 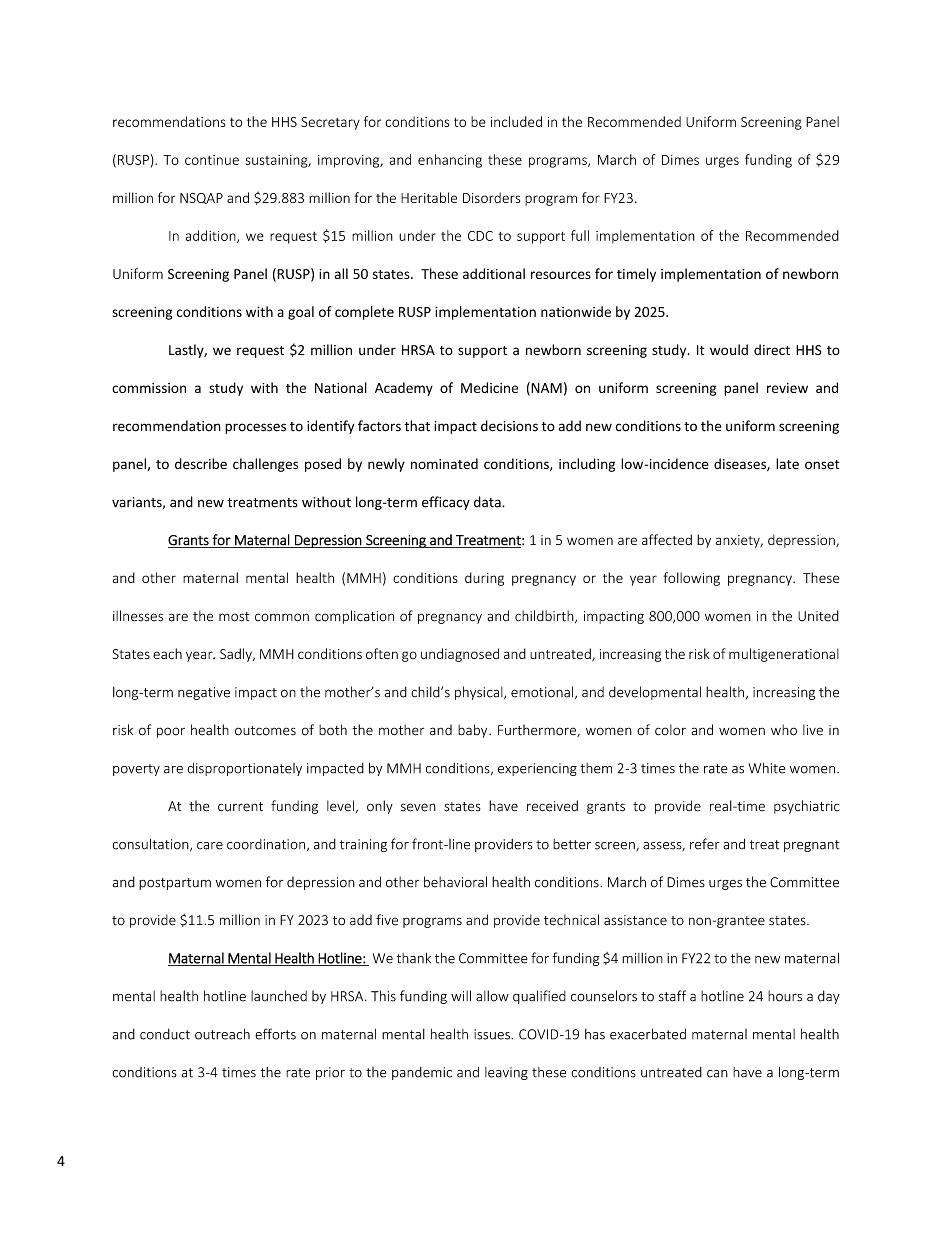 What do you see at coordinates (450, 161) in the screenshot?
I see `enhancing` at bounding box center [450, 161].
